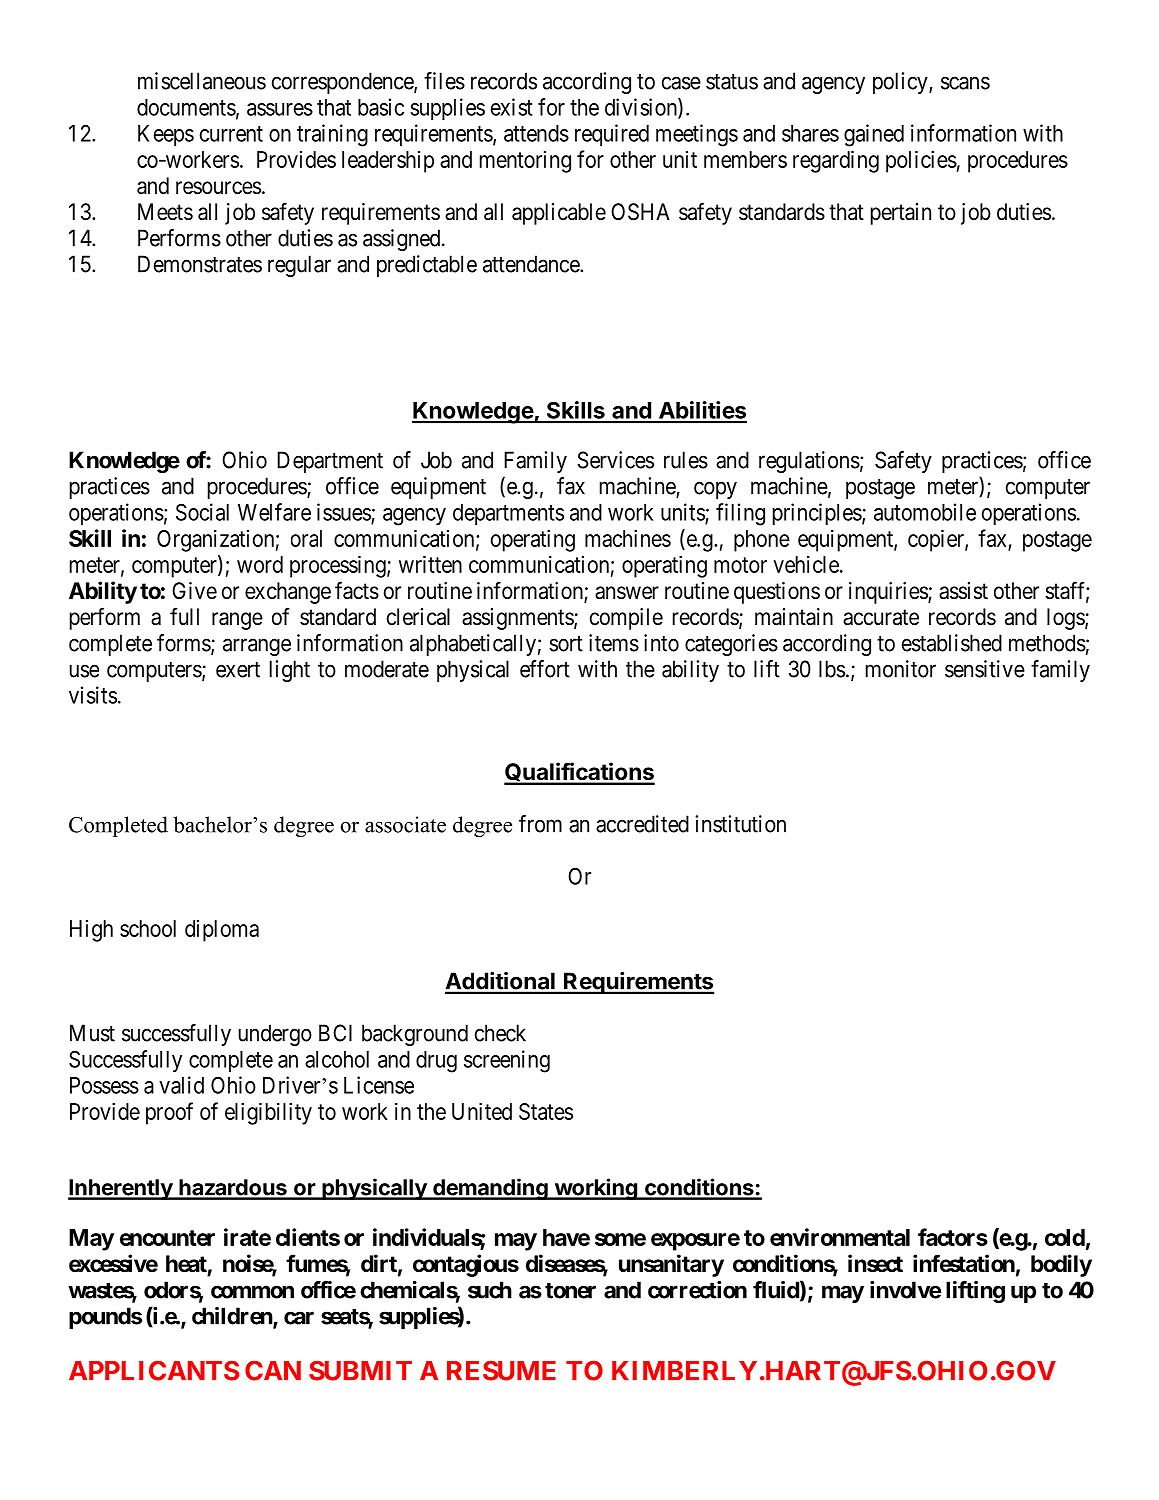 This screenshot has height=1500, width=1159. Describe the element at coordinates (231, 134) in the screenshot. I see `current` at that location.
